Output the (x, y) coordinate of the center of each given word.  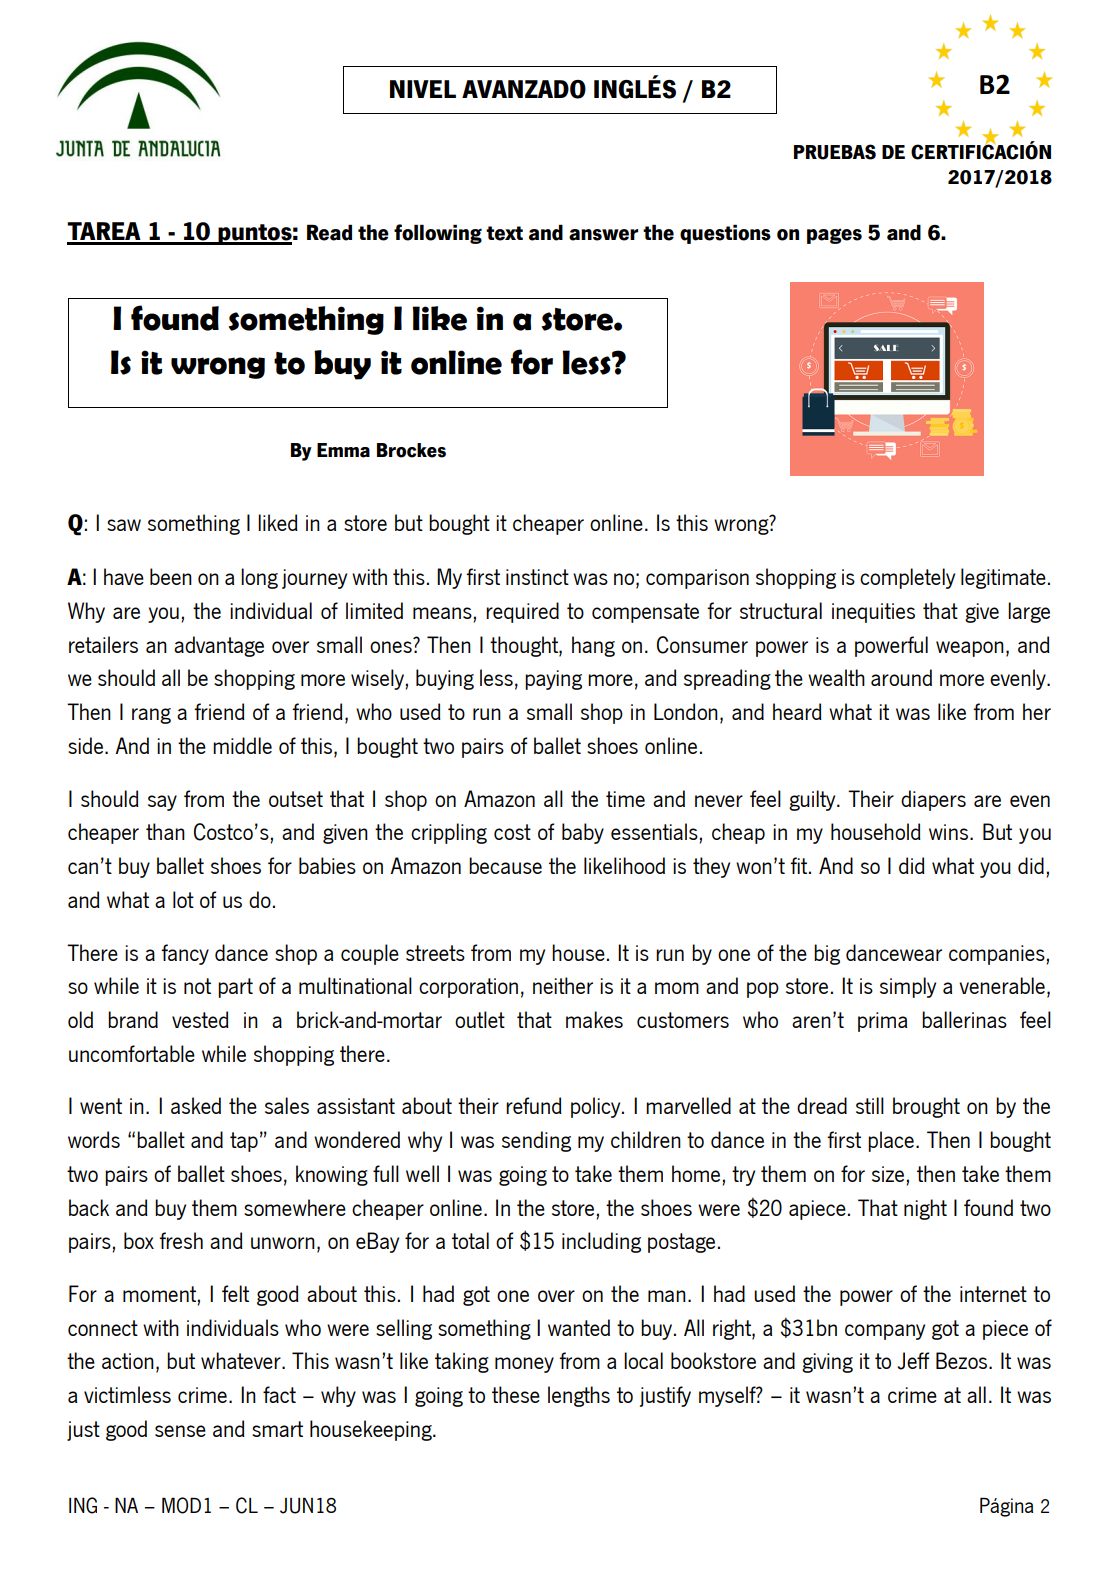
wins (948, 832)
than (165, 831)
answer (603, 235)
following (438, 234)
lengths (579, 1396)
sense (180, 1431)
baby (583, 833)
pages (834, 236)
